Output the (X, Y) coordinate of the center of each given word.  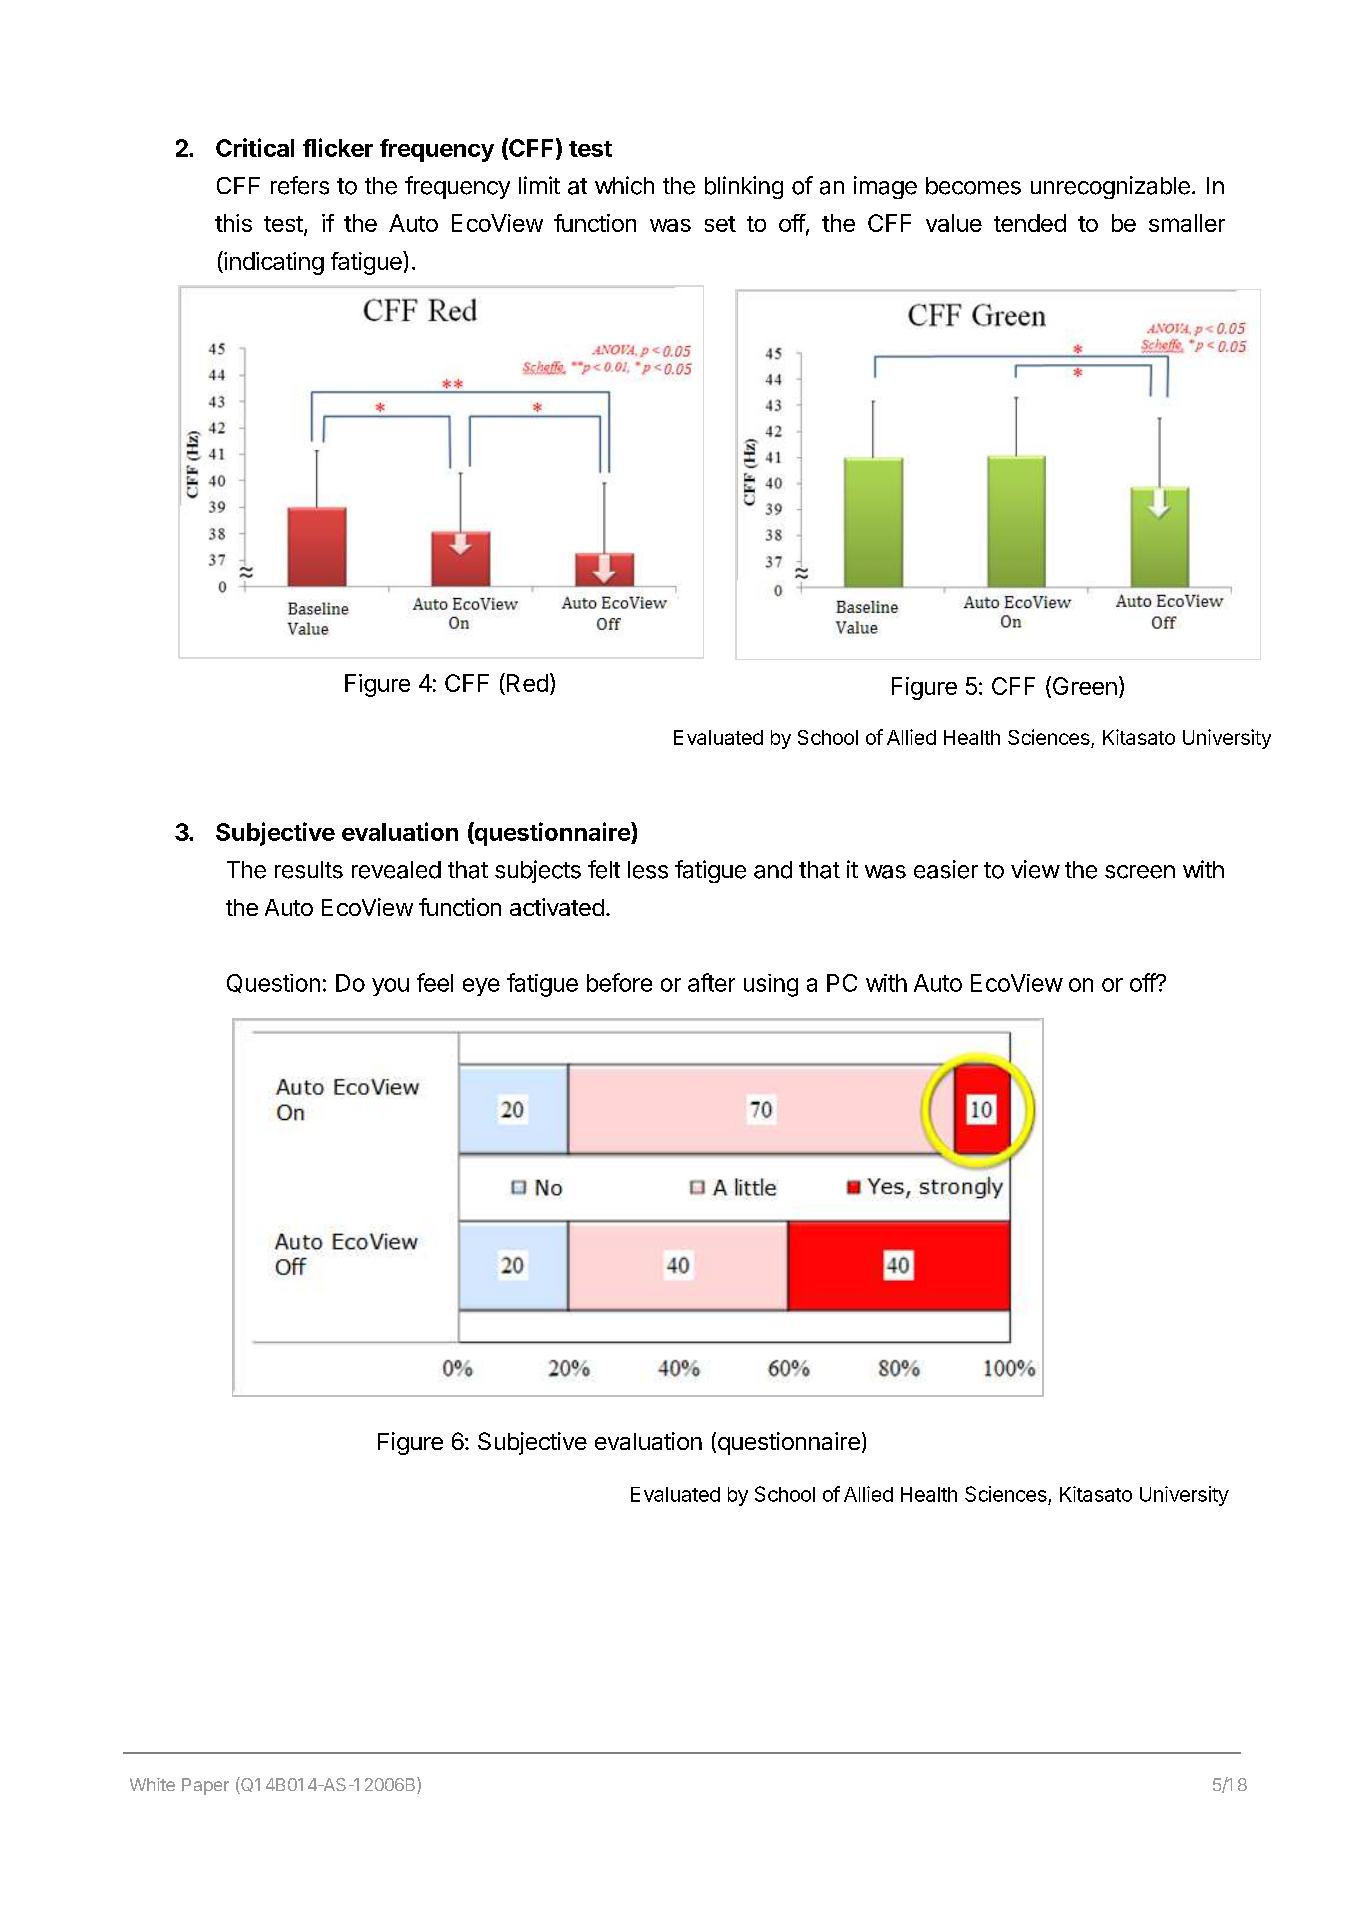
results (309, 870)
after (711, 982)
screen (1140, 872)
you (390, 987)
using (771, 985)
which (624, 185)
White (152, 1784)
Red (527, 683)
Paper (205, 1786)
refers (300, 185)
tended (1030, 223)
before (619, 982)
